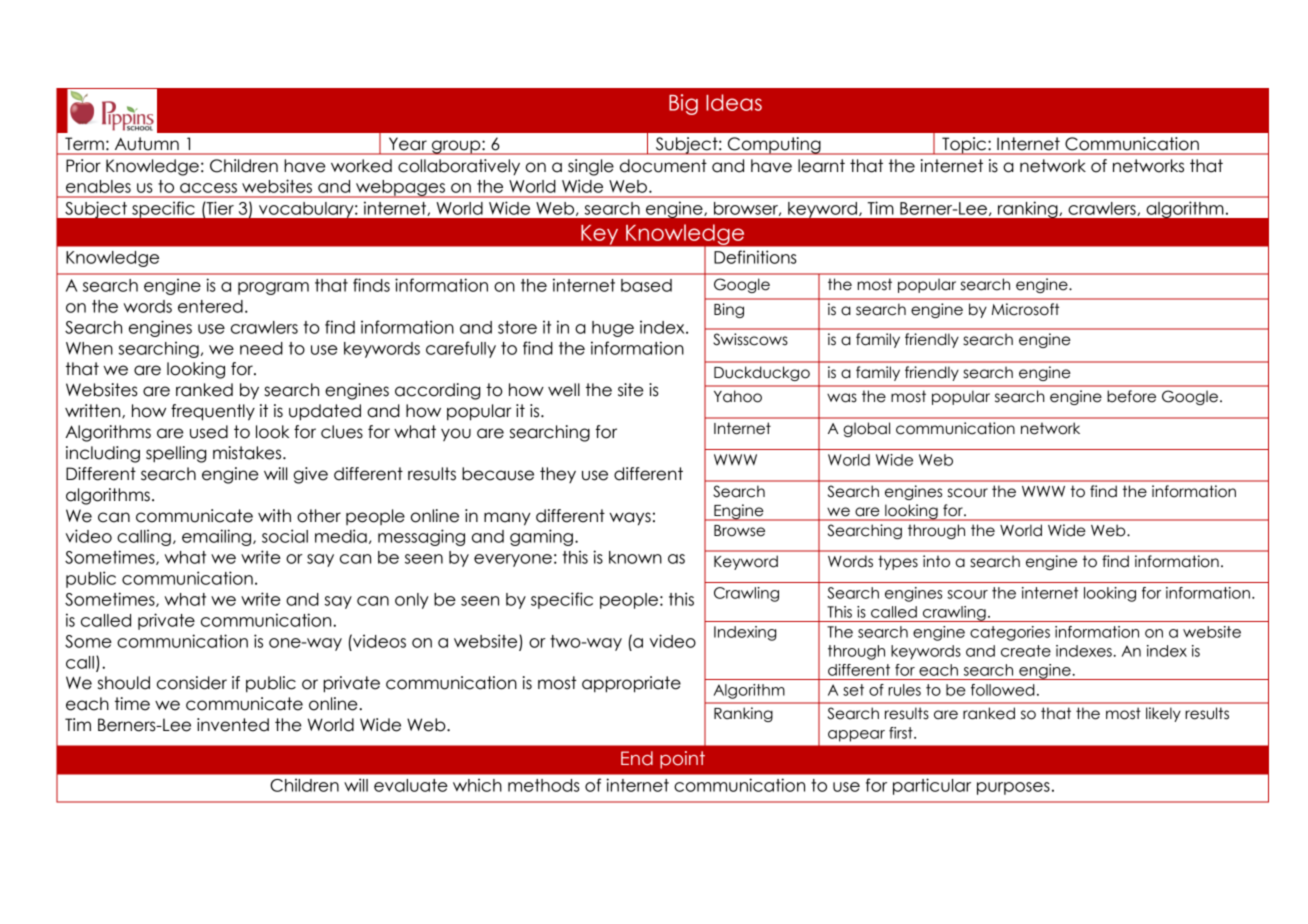 Image resolution: width=1308 pixels, height=924 pixels. Describe the element at coordinates (866, 429) in the page. I see `global` at that location.
